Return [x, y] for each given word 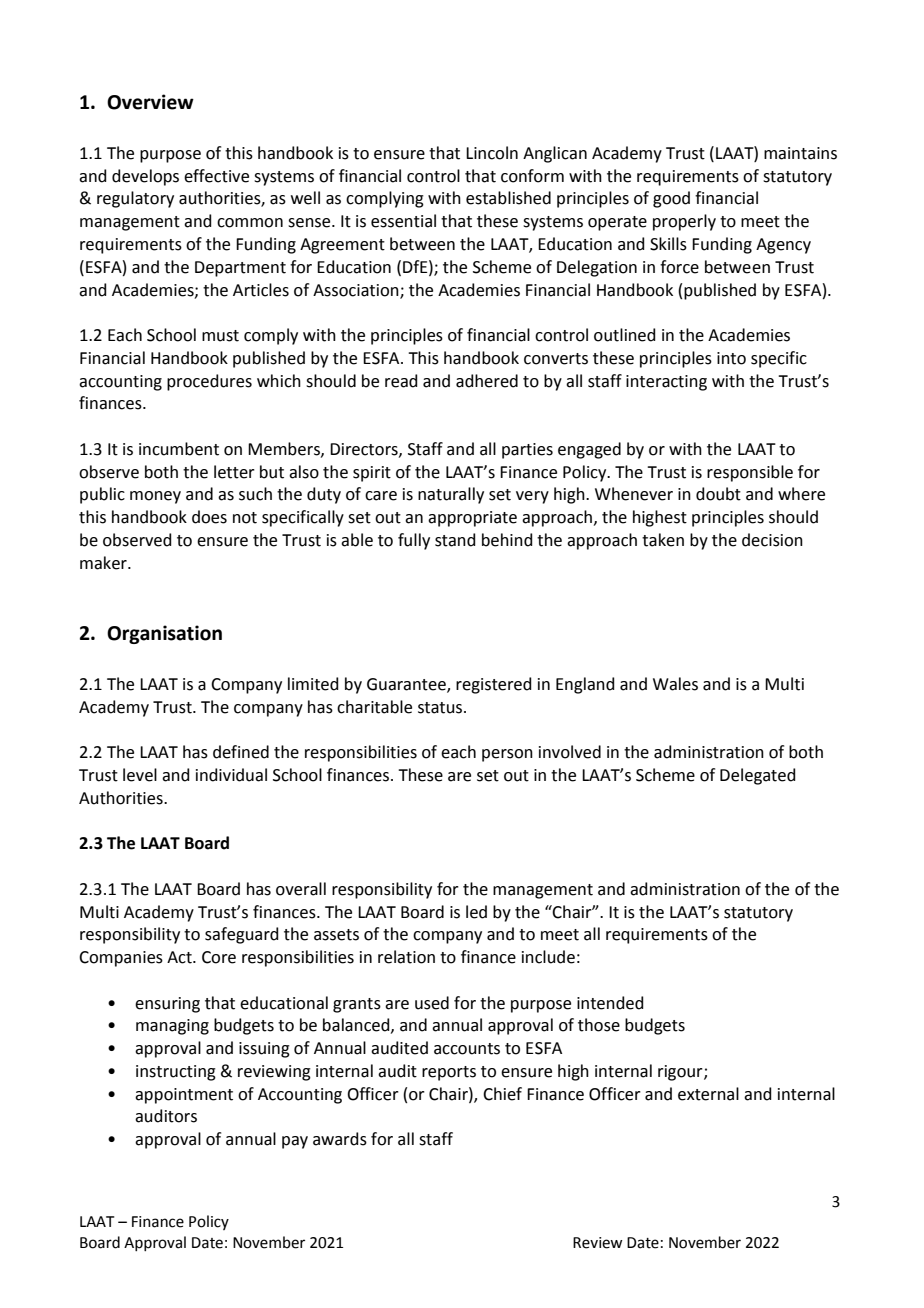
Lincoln [492, 153]
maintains [800, 153]
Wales [675, 684]
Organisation [164, 634]
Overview [150, 102]
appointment [184, 1096]
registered [494, 685]
